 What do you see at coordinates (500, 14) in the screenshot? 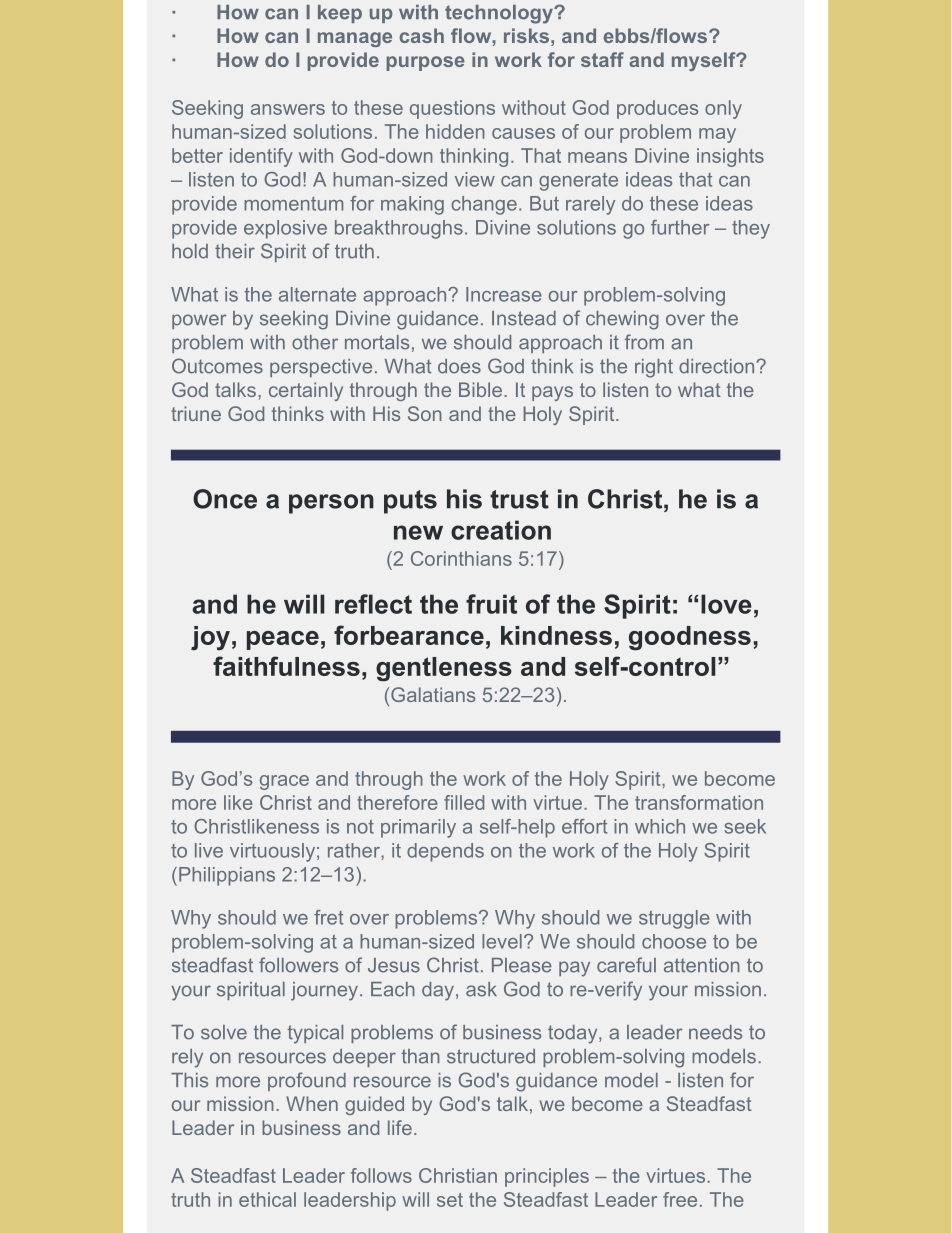
I see `technology` at bounding box center [500, 14].
